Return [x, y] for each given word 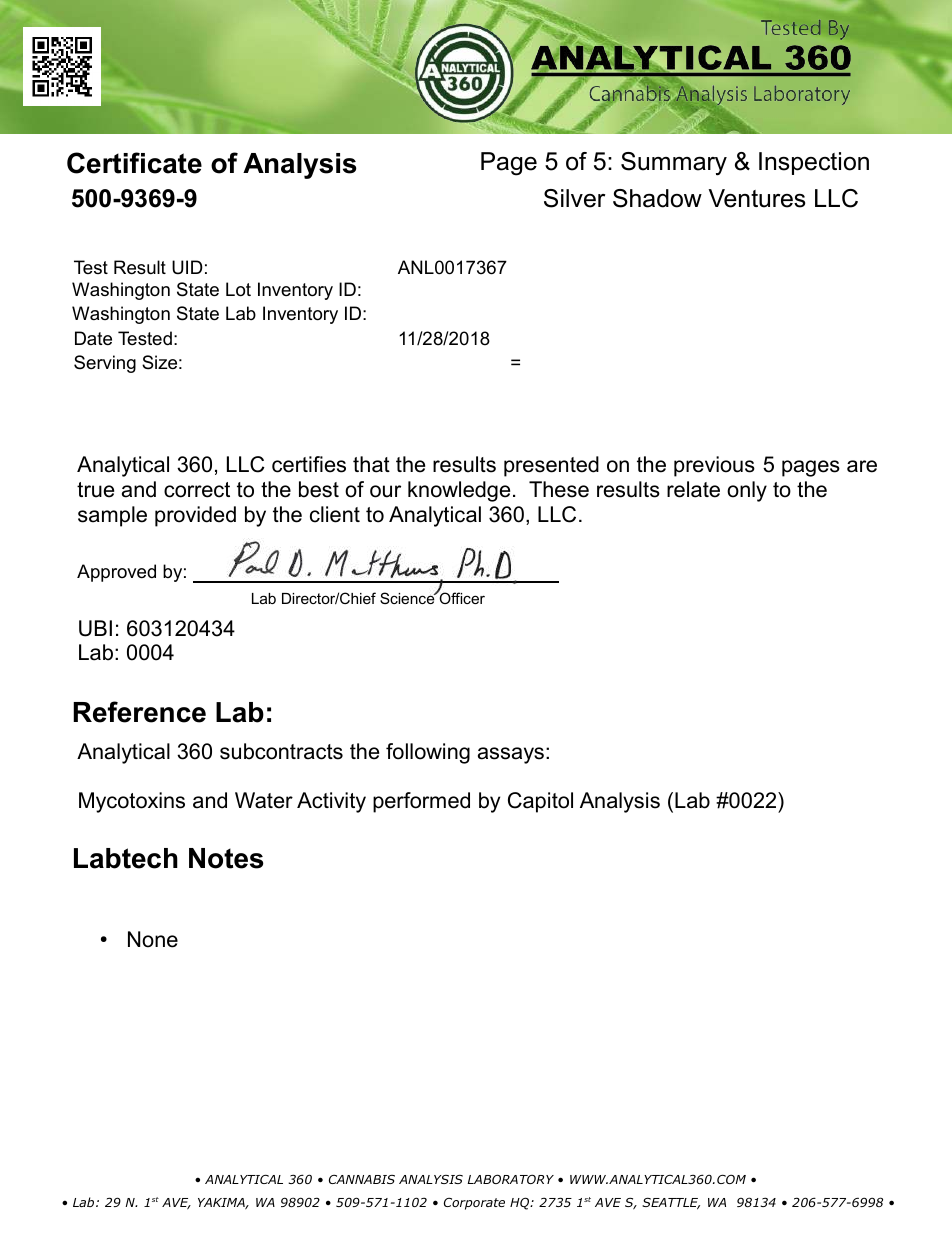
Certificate [134, 163]
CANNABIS [362, 1179]
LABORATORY [510, 1179]
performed [421, 802]
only [747, 491]
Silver [574, 198]
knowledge [459, 491]
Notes [226, 858]
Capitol [540, 802]
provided [195, 516]
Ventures [757, 198]
